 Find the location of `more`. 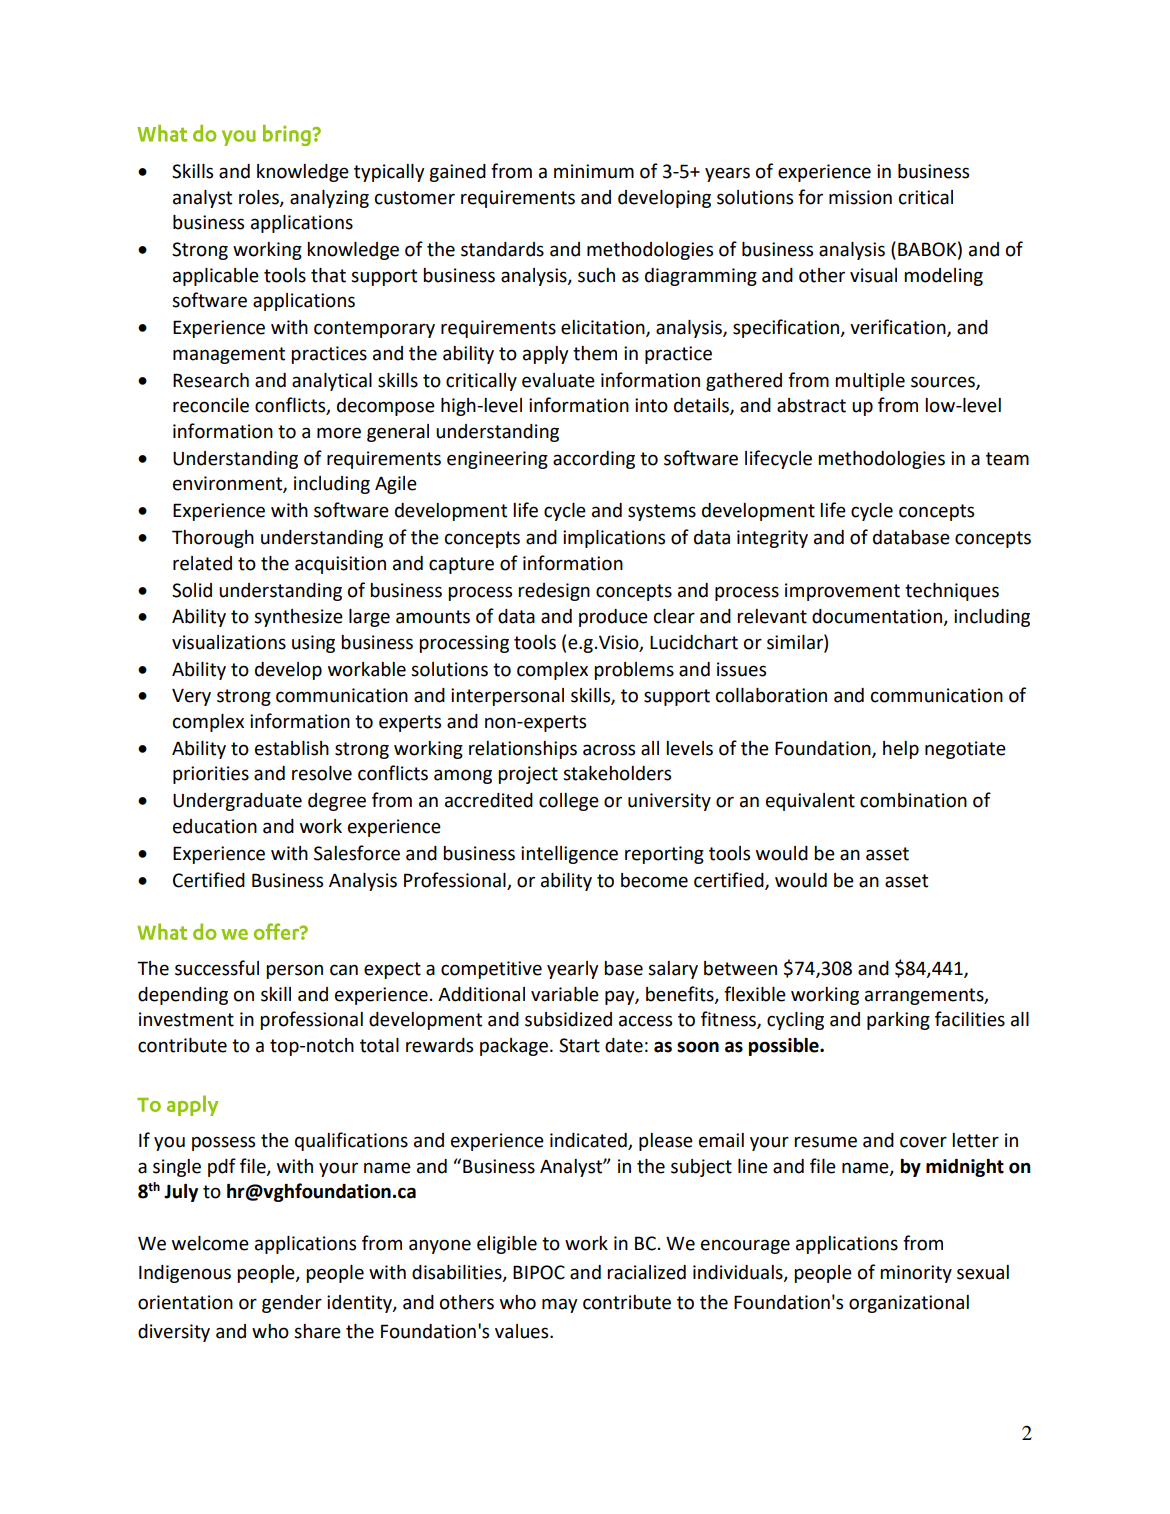

more is located at coordinates (339, 433).
